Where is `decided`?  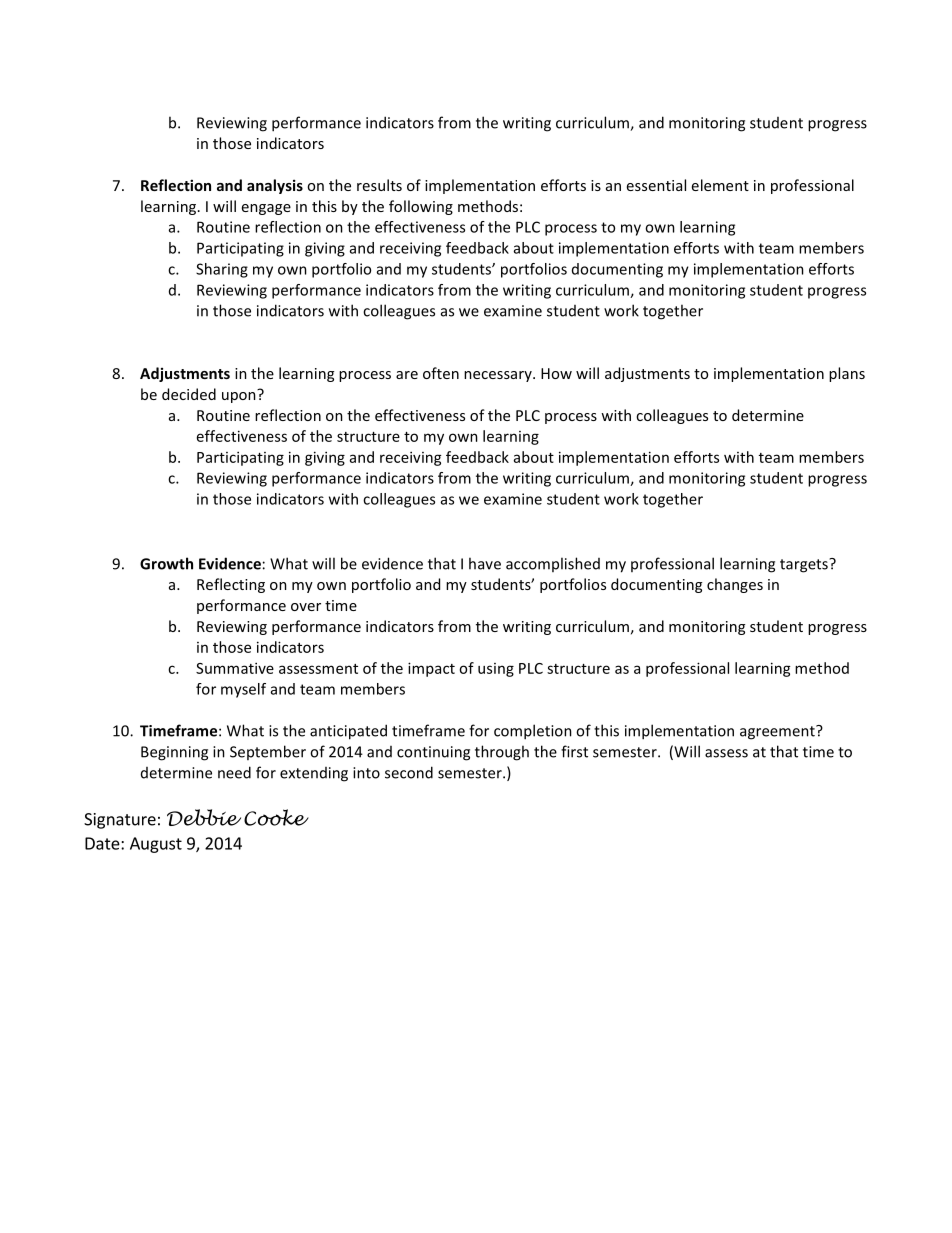
decided is located at coordinates (189, 394).
